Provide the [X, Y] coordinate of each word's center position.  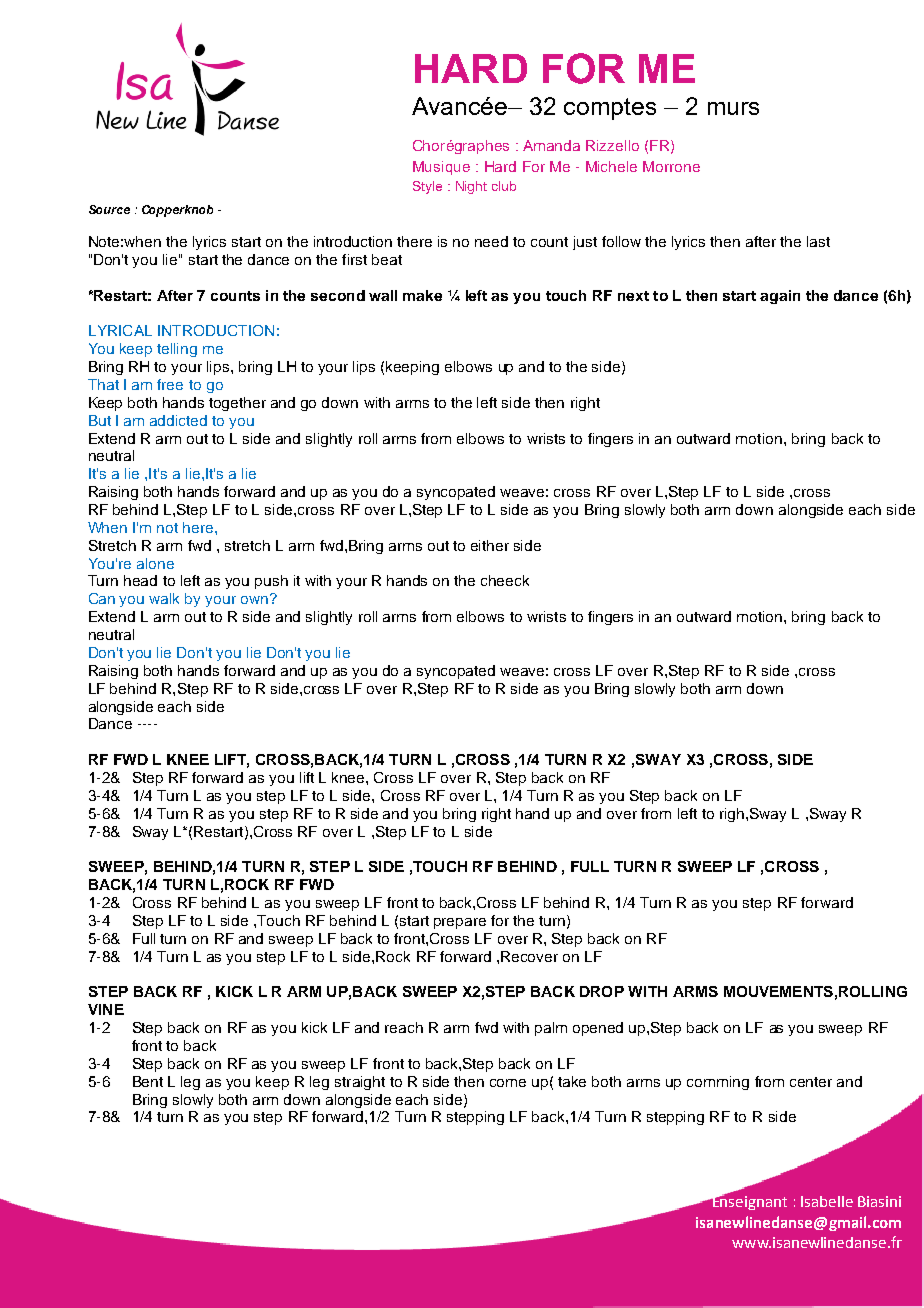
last [818, 241]
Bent [148, 1081]
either [490, 545]
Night [471, 187]
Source [109, 209]
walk [164, 598]
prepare [460, 923]
